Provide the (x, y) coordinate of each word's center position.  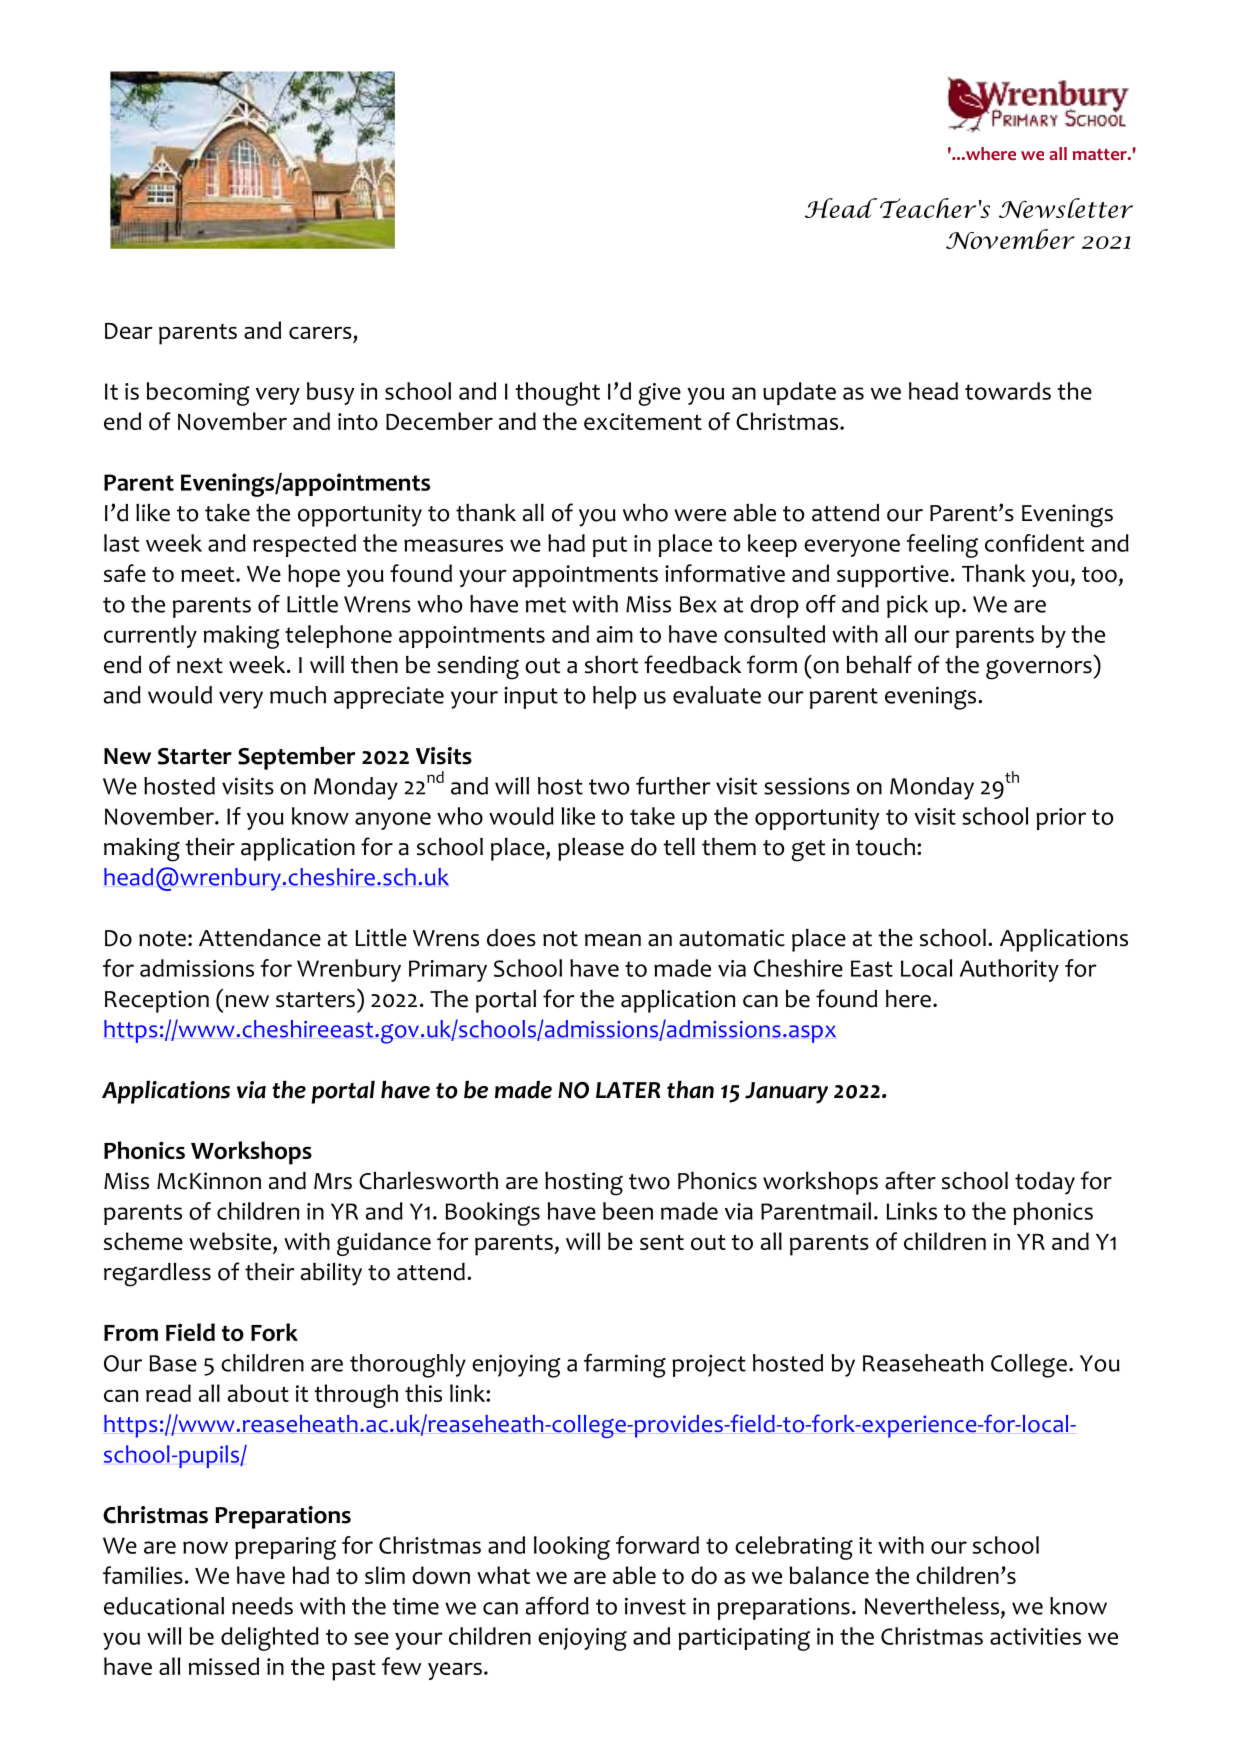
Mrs (333, 1181)
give (660, 394)
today (1045, 1183)
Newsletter (1066, 208)
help (614, 697)
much (298, 695)
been (628, 1211)
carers (320, 332)
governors (1039, 669)
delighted (270, 1639)
